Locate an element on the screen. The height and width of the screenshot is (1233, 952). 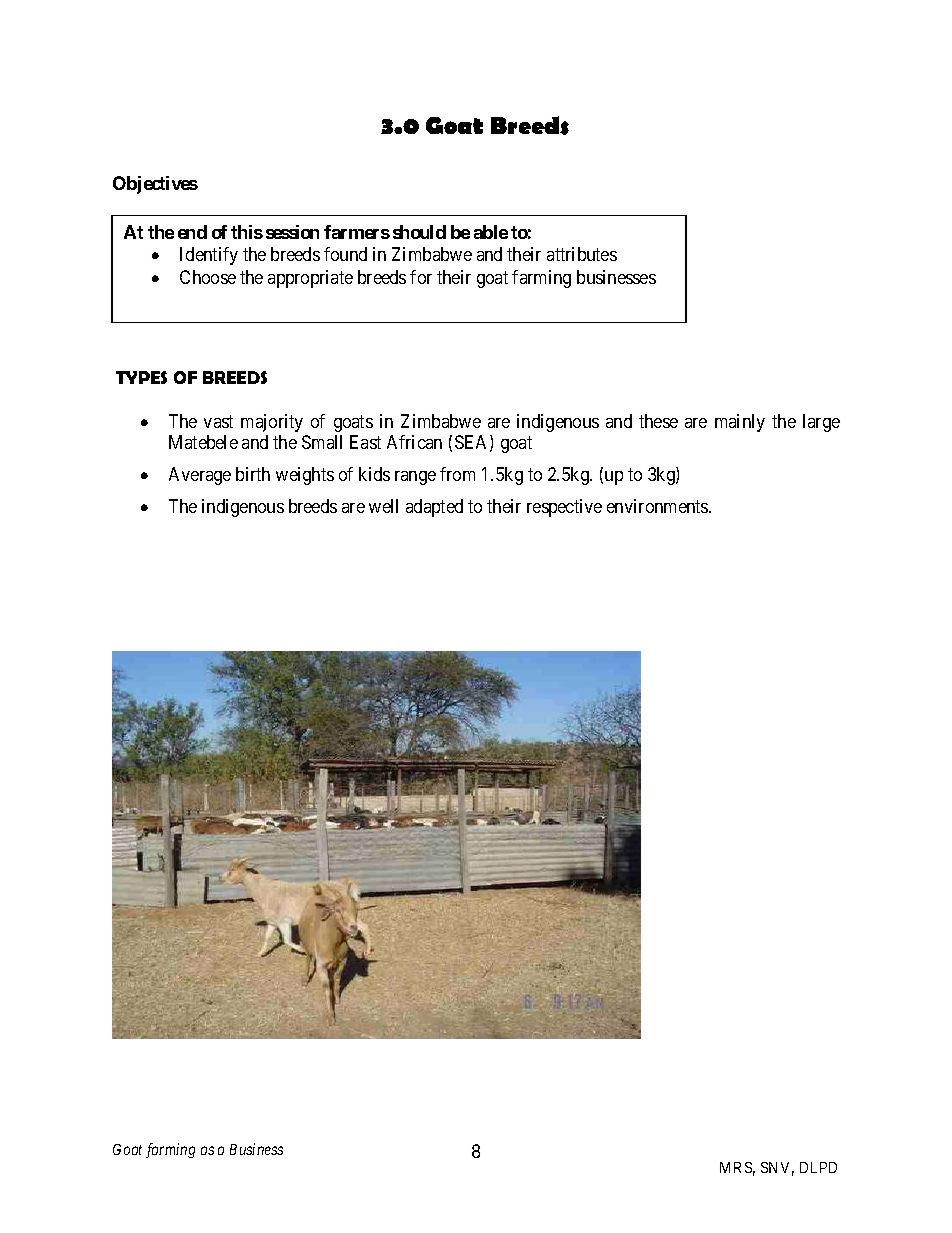
able is located at coordinates (491, 232).
